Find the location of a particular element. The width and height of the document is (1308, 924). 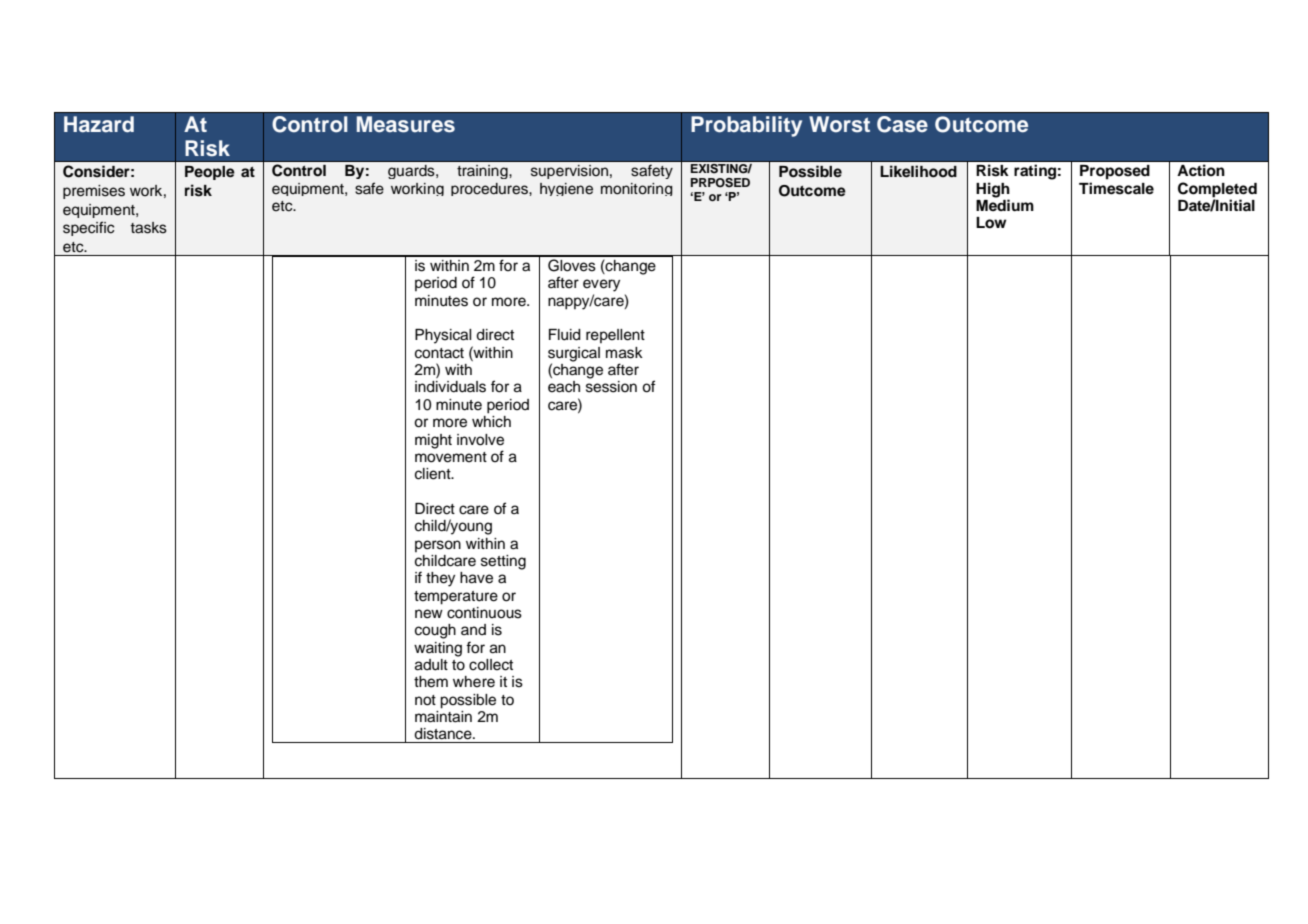

Physical is located at coordinates (443, 336).
